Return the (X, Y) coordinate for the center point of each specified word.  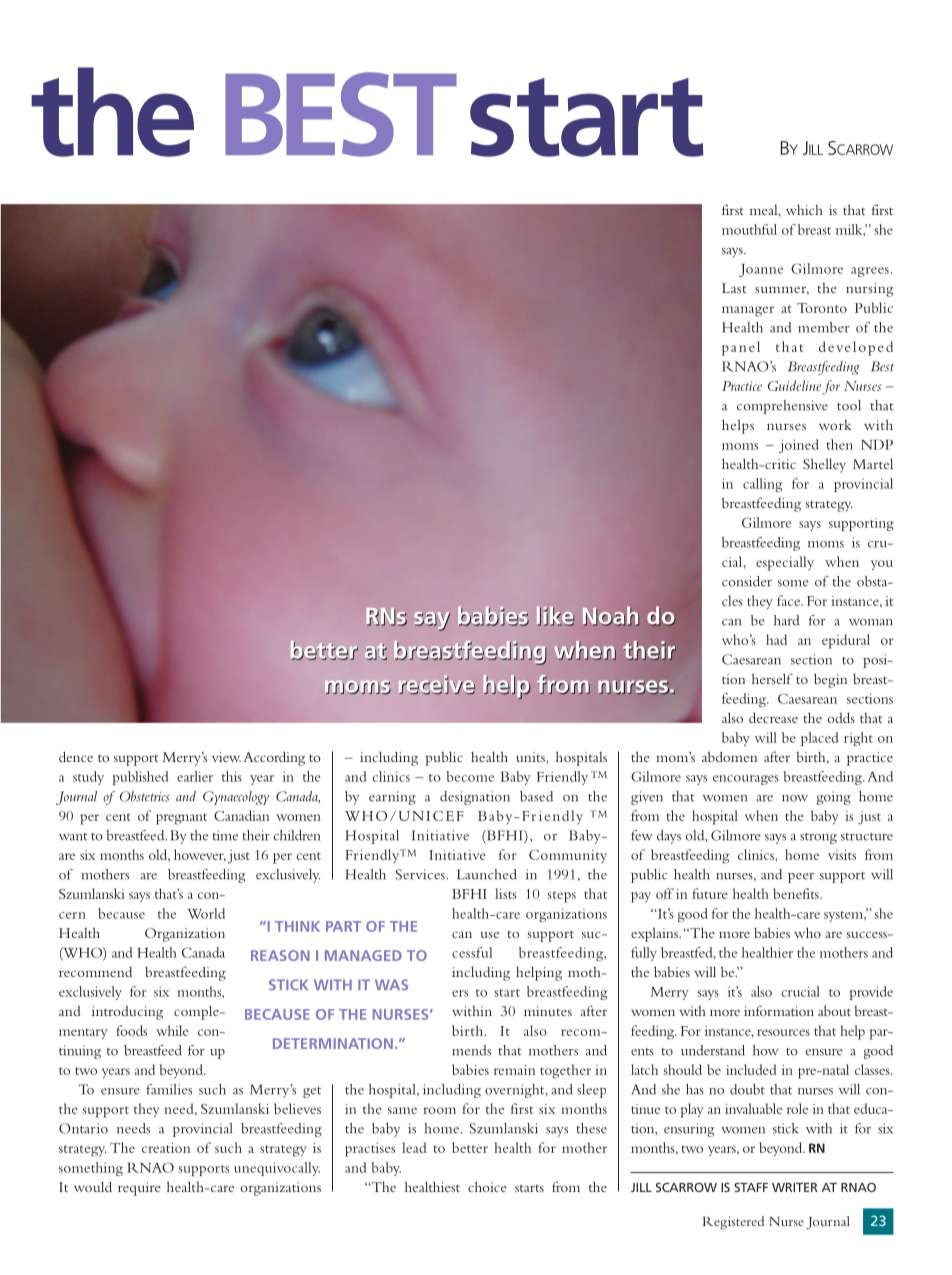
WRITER (795, 1187)
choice (487, 1186)
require (139, 1189)
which (804, 209)
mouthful (749, 229)
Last (734, 288)
